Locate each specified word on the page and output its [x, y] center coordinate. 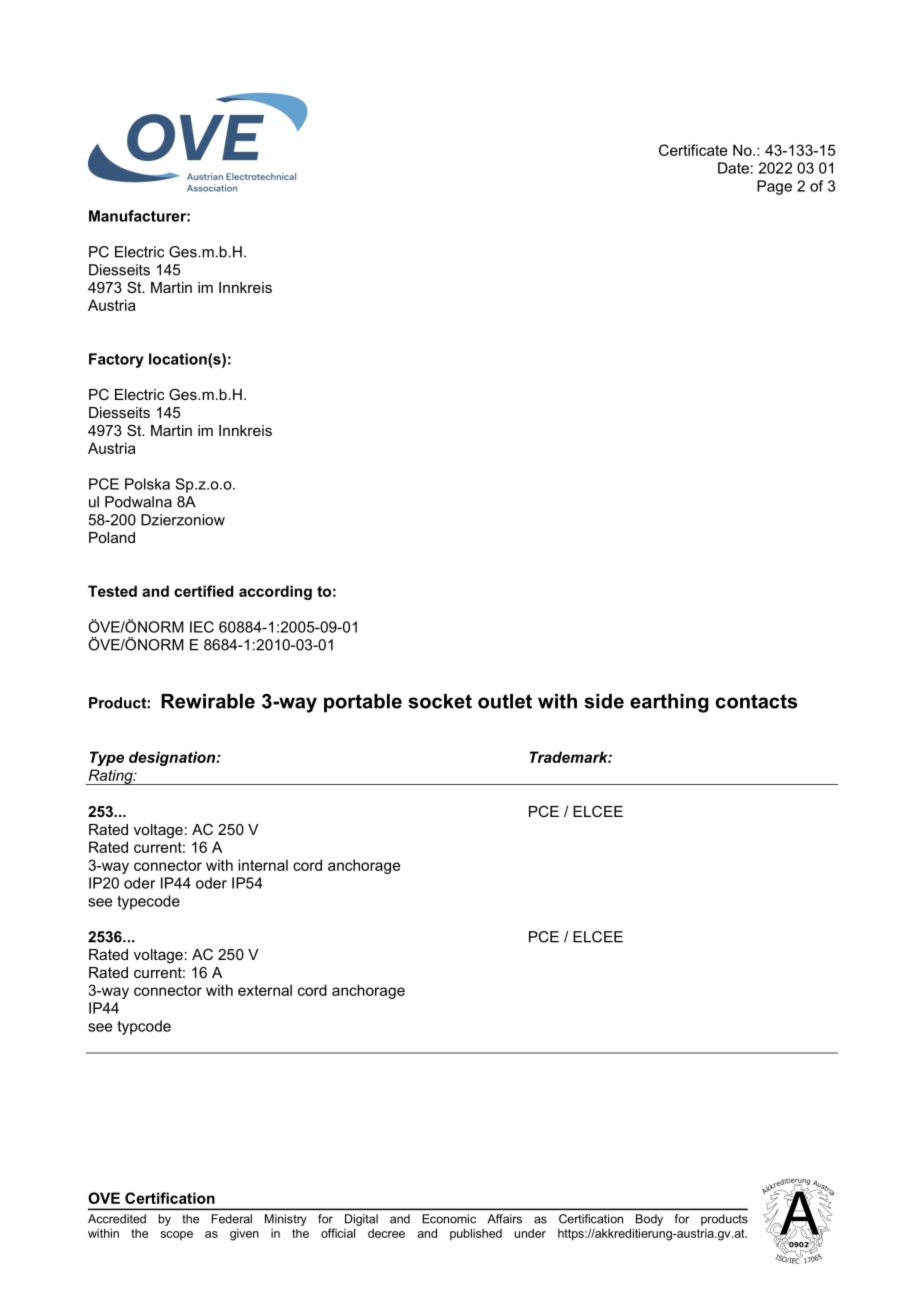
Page [774, 187]
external [265, 990]
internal [263, 865]
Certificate [693, 150]
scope [177, 1235]
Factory [116, 360]
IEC [202, 627]
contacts [756, 701]
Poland [112, 537]
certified [204, 591]
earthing [669, 703]
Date [733, 168]
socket [440, 701]
